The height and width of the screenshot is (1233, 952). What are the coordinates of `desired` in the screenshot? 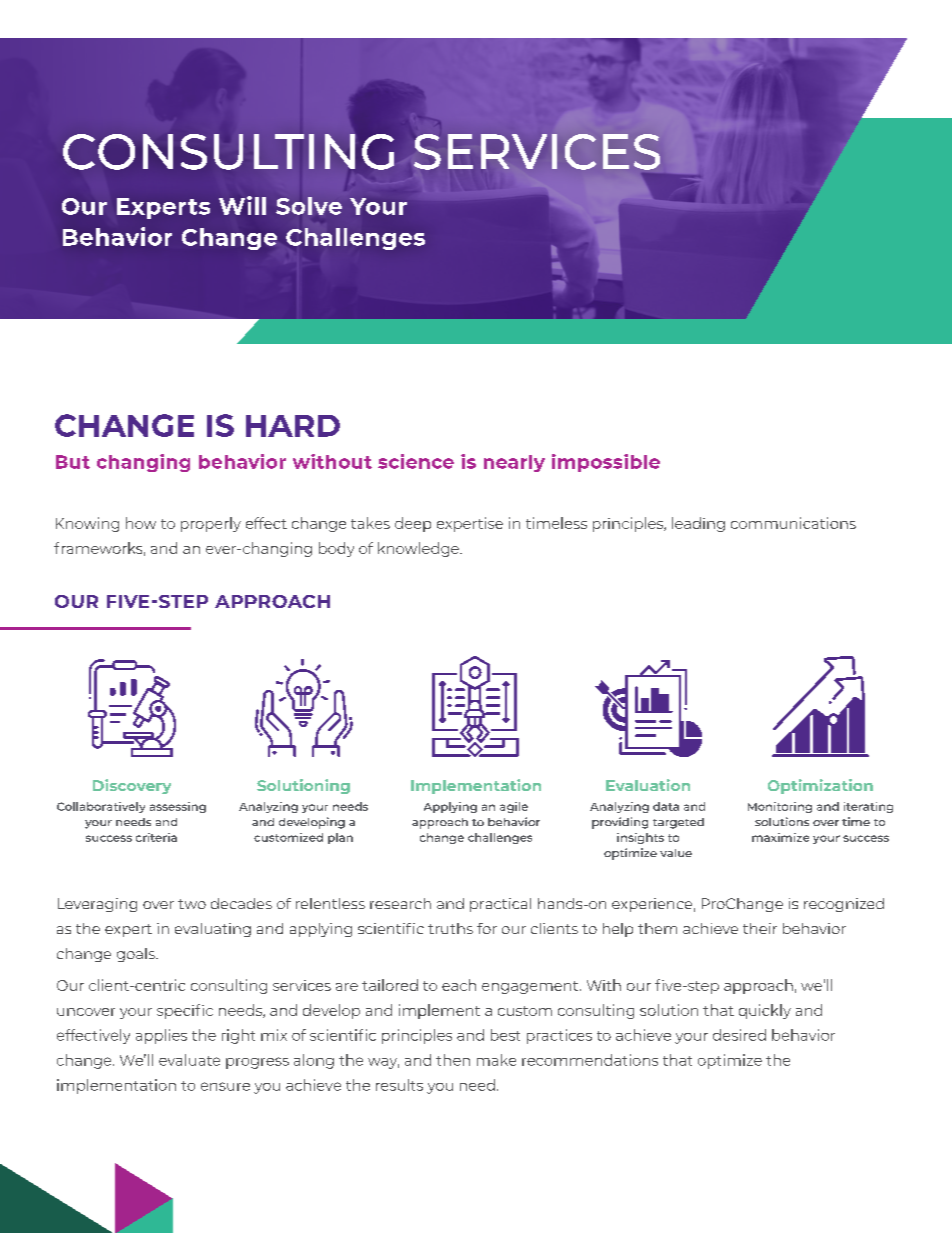 It's located at (739, 1035).
